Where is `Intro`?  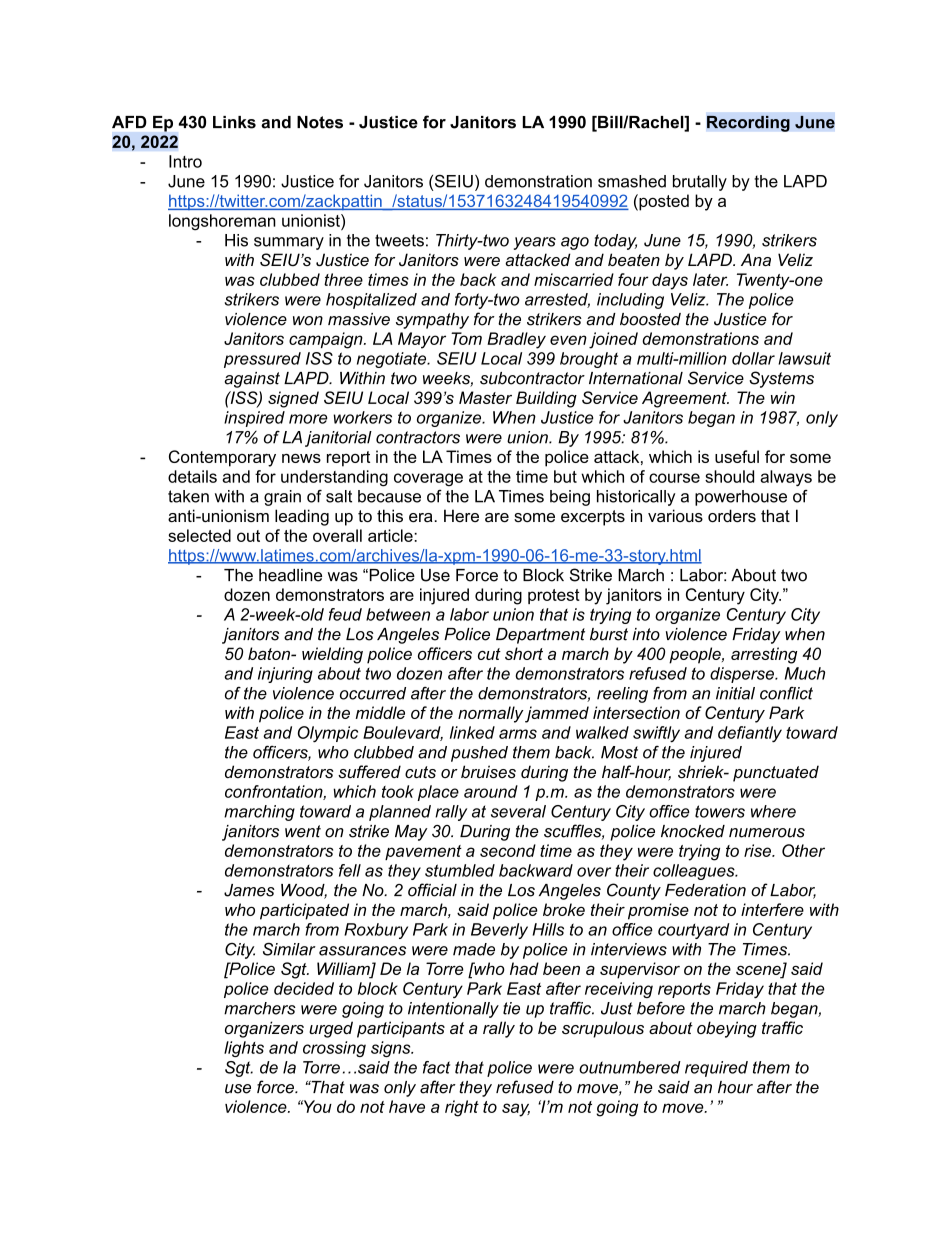 Intro is located at coordinates (185, 161).
